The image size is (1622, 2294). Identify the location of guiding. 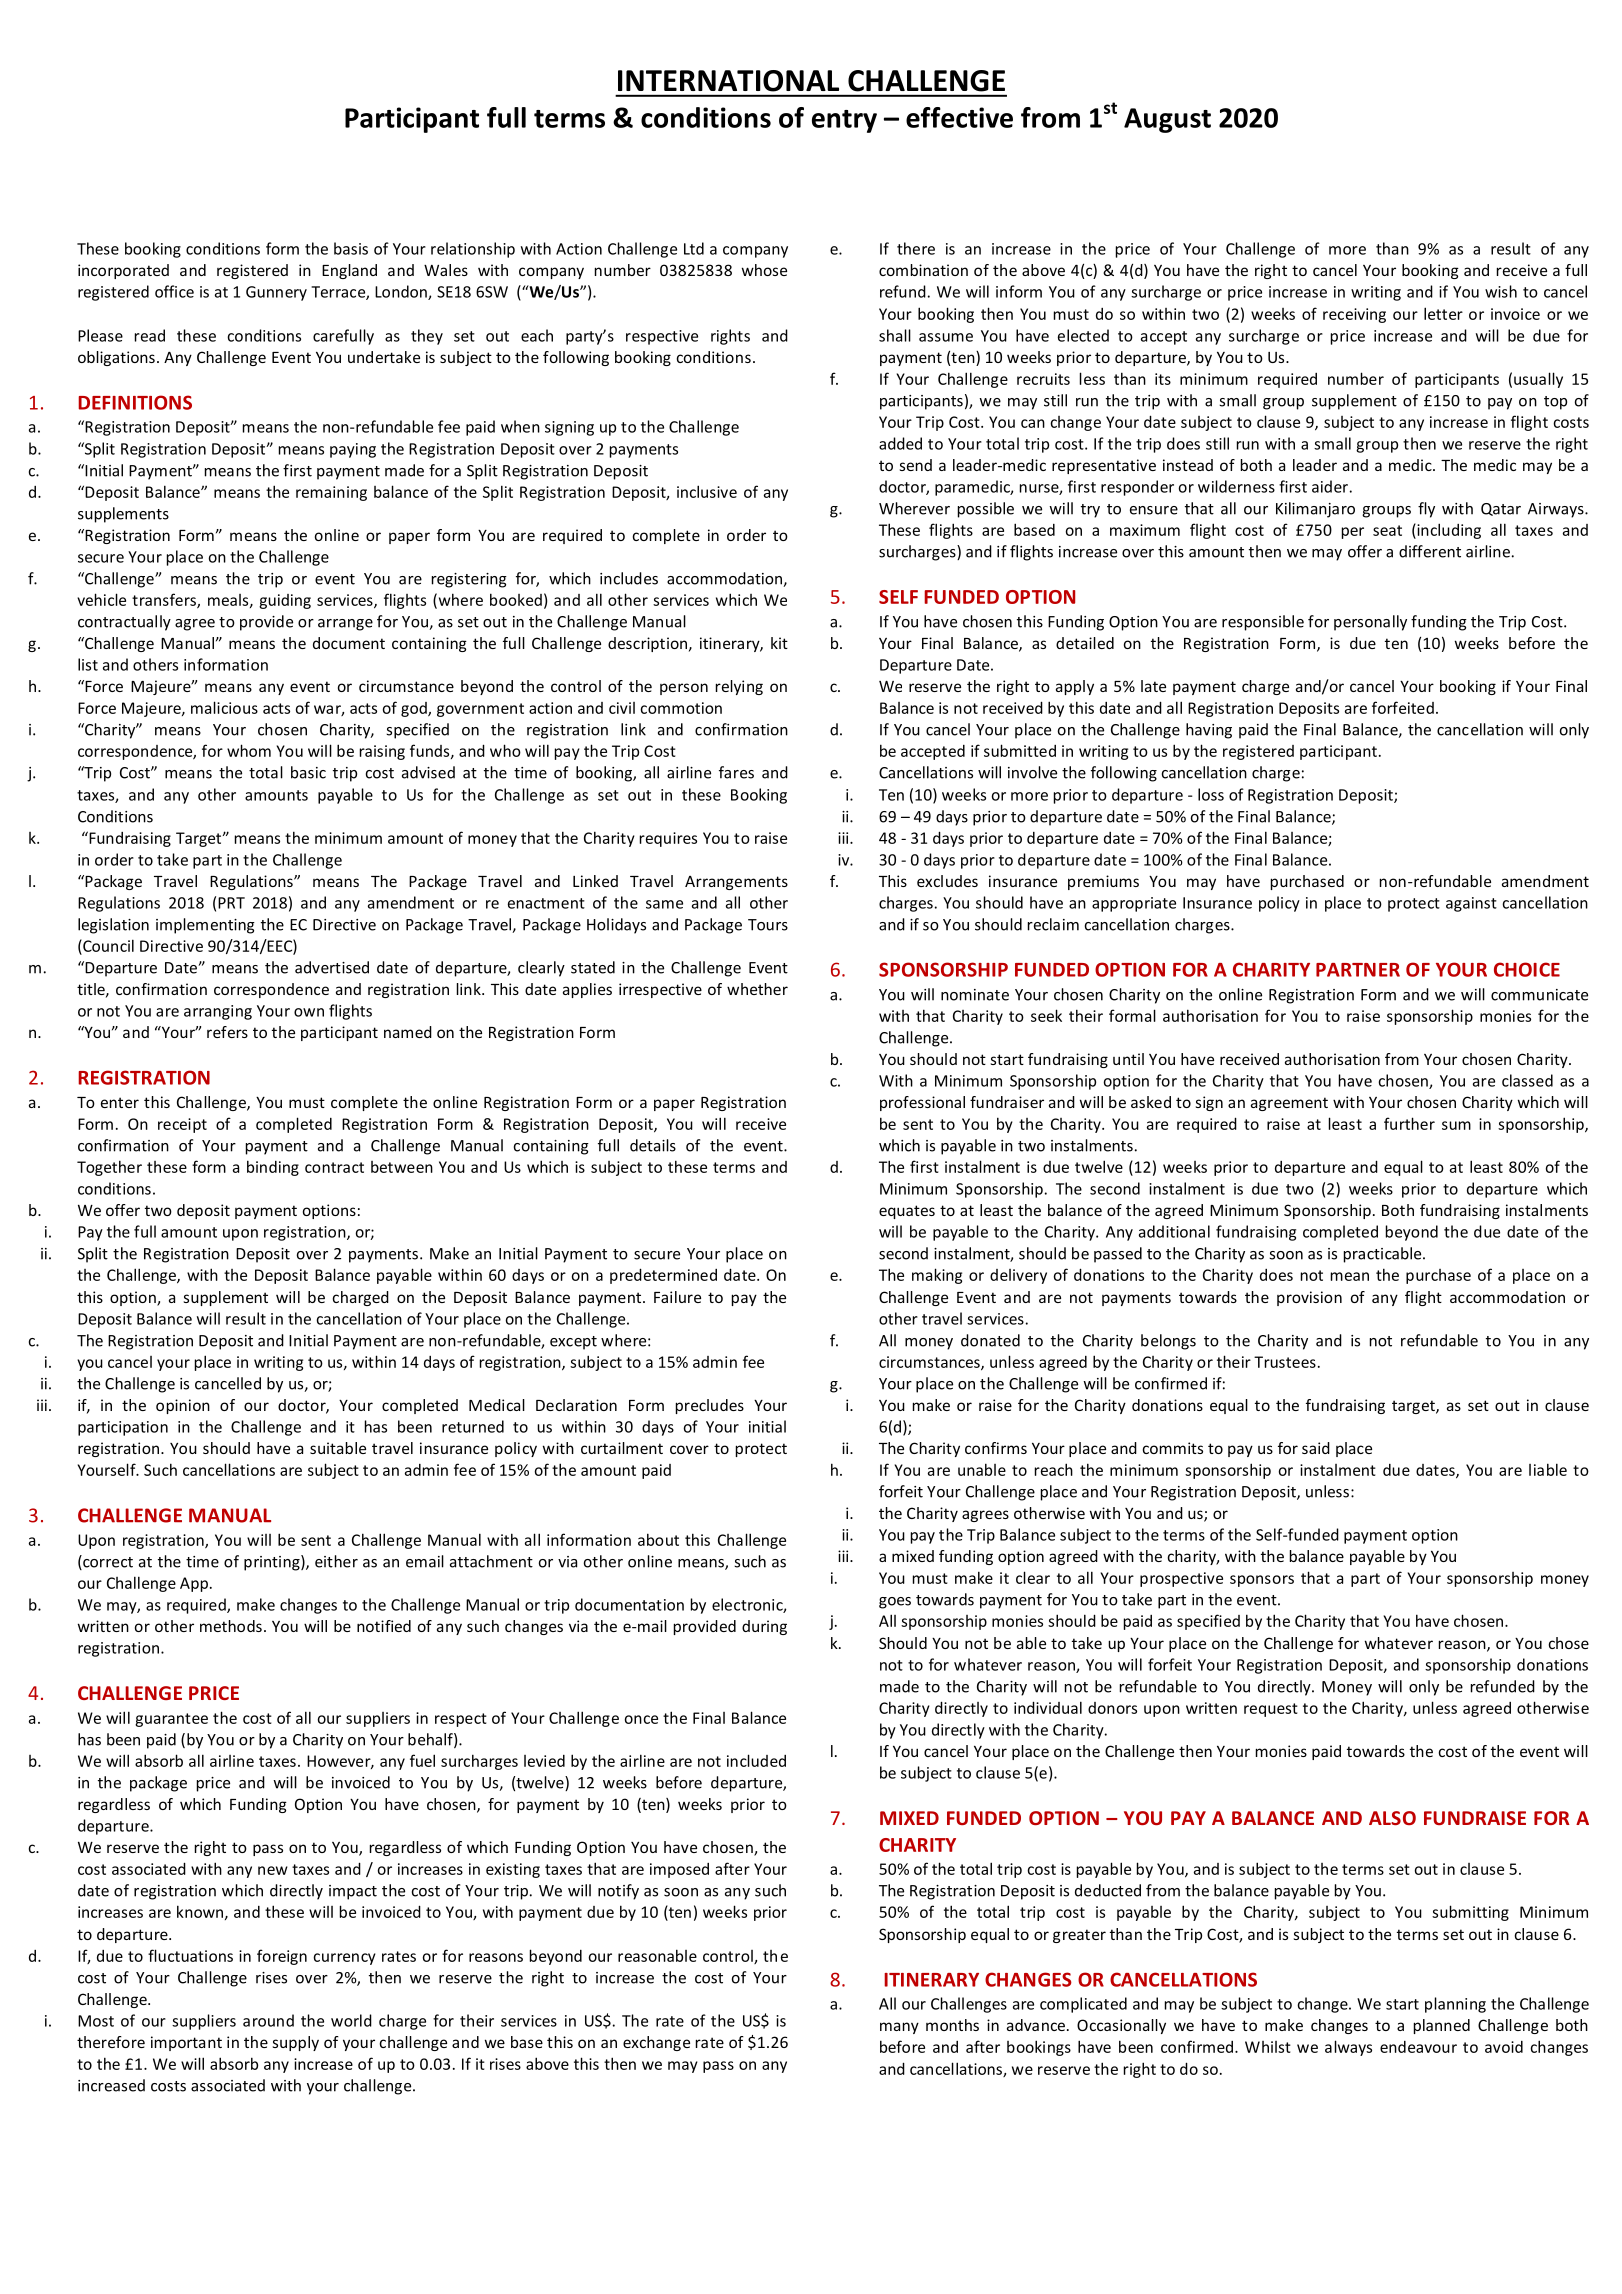
(285, 601).
